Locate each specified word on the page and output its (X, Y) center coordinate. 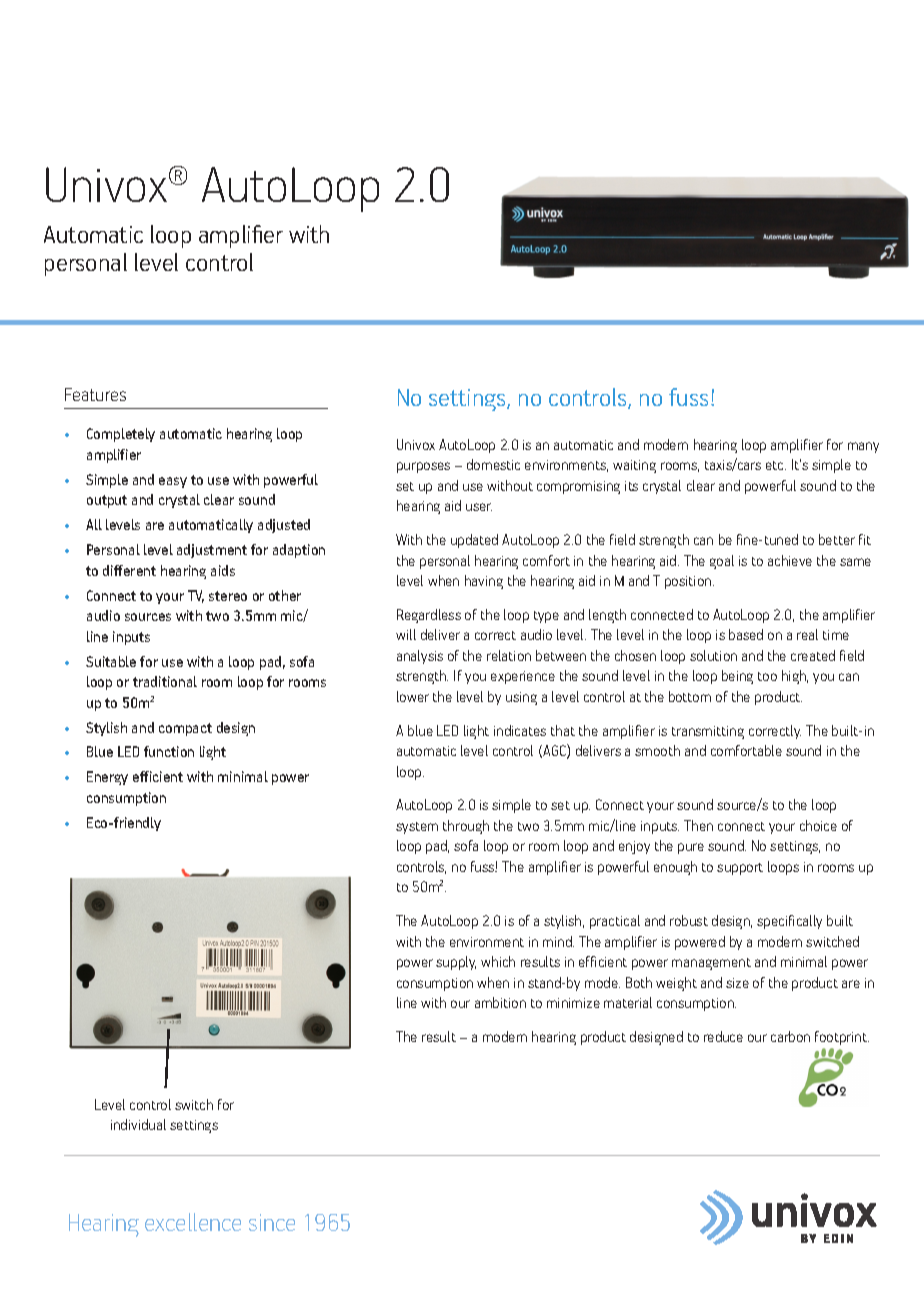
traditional (165, 681)
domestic (493, 464)
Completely (121, 435)
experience (523, 677)
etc (776, 465)
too (767, 676)
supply (456, 963)
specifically (789, 922)
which (498, 961)
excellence (193, 1222)
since (272, 1222)
